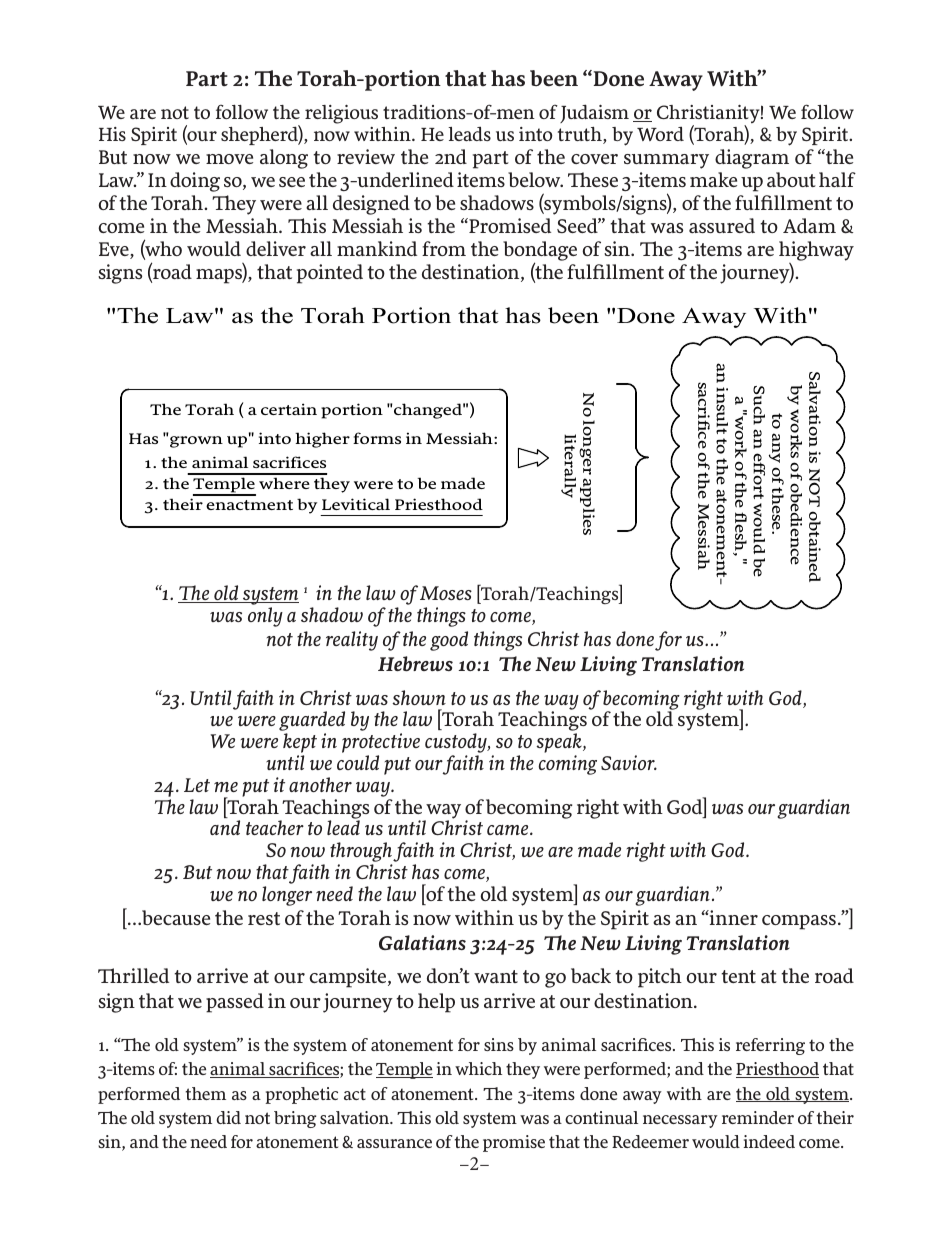  Describe the element at coordinates (629, 762) in the document. I see `Savior` at that location.
